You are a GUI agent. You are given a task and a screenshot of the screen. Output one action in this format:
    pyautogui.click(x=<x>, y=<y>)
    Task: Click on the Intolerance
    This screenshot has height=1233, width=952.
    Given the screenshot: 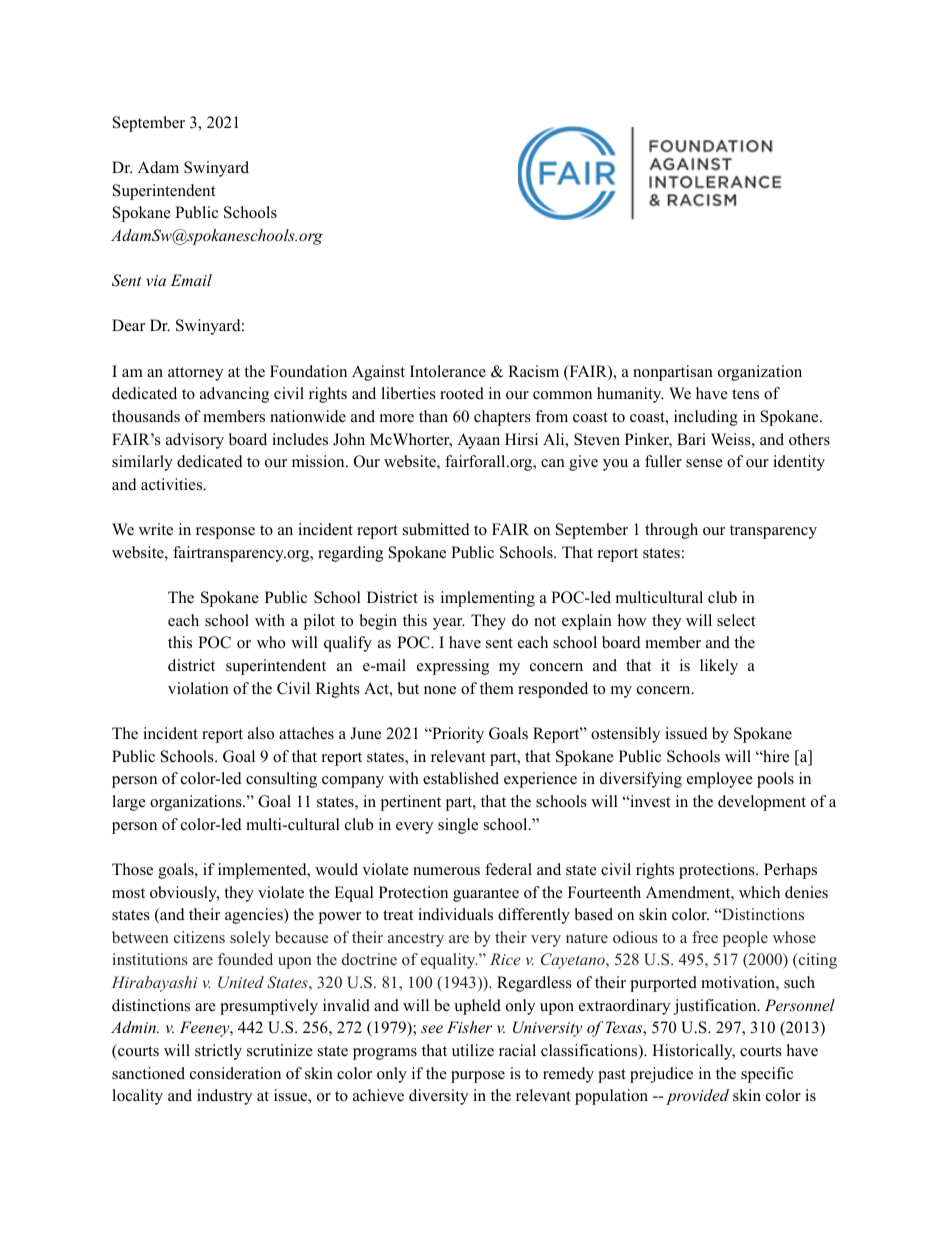 What is the action you would take?
    pyautogui.click(x=448, y=371)
